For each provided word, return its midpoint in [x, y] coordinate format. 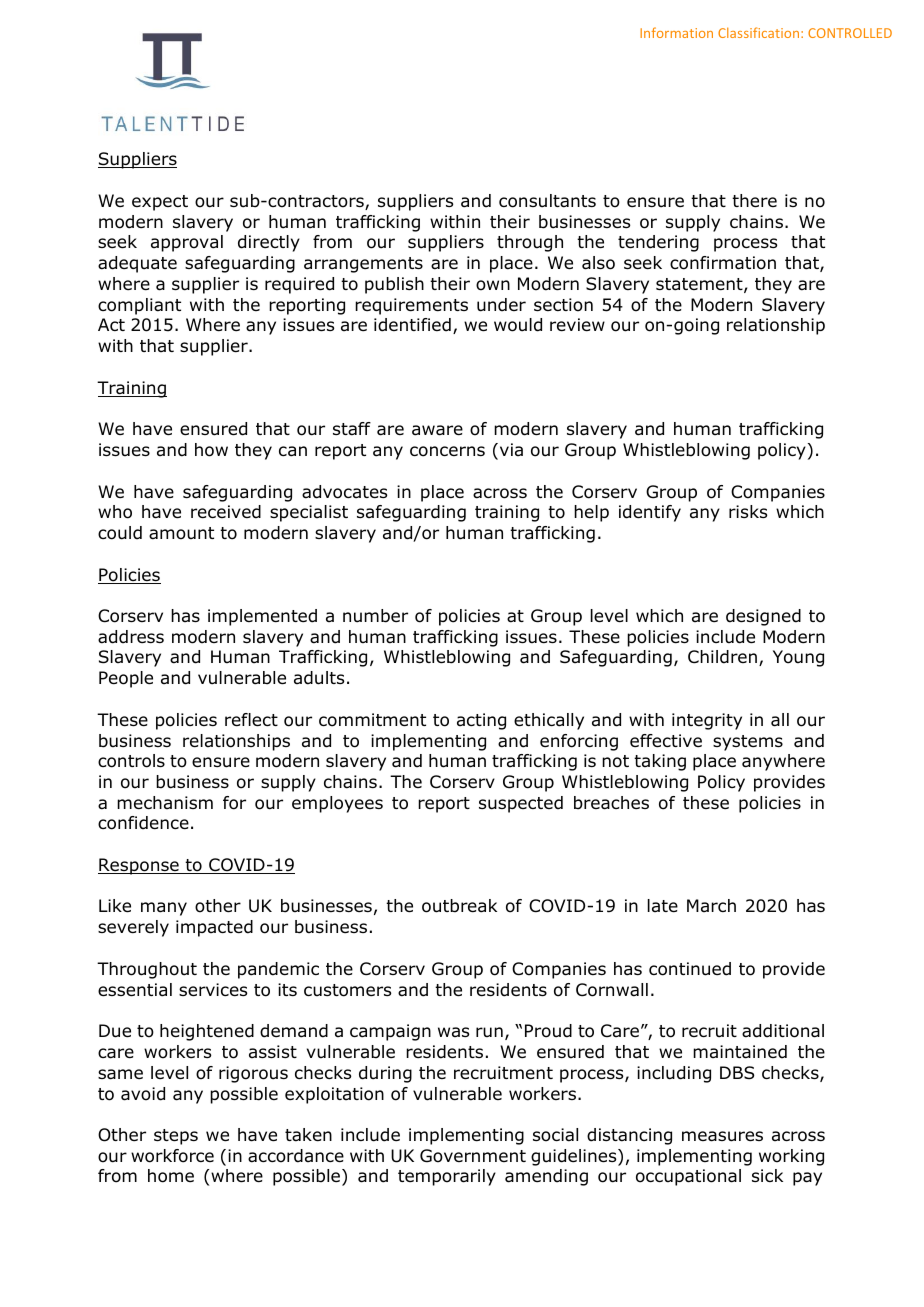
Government [473, 1156]
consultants [547, 201]
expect [160, 203]
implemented [262, 617]
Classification [760, 32]
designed [763, 617]
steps [176, 1137]
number [375, 616]
